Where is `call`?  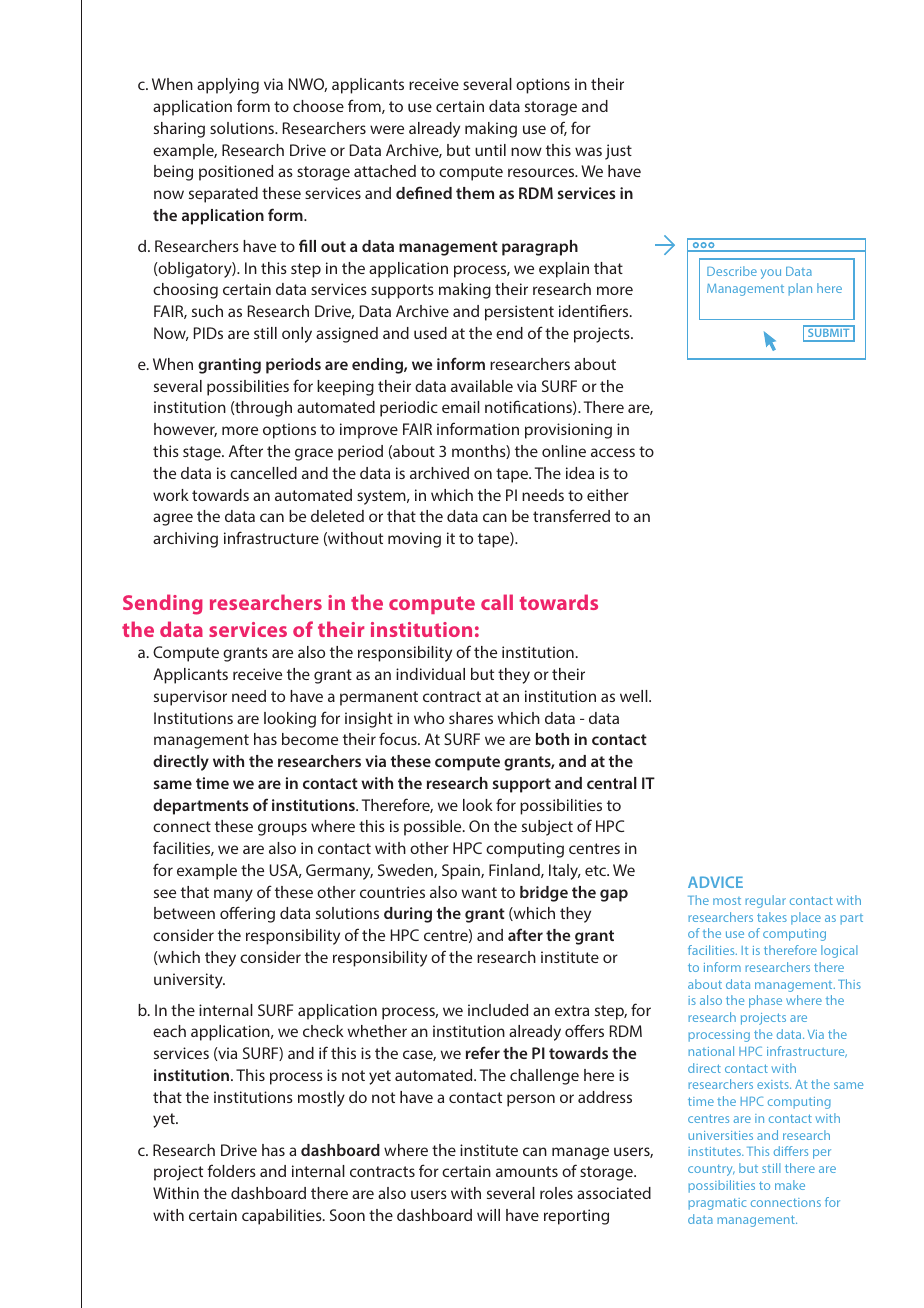
call is located at coordinates (497, 602).
